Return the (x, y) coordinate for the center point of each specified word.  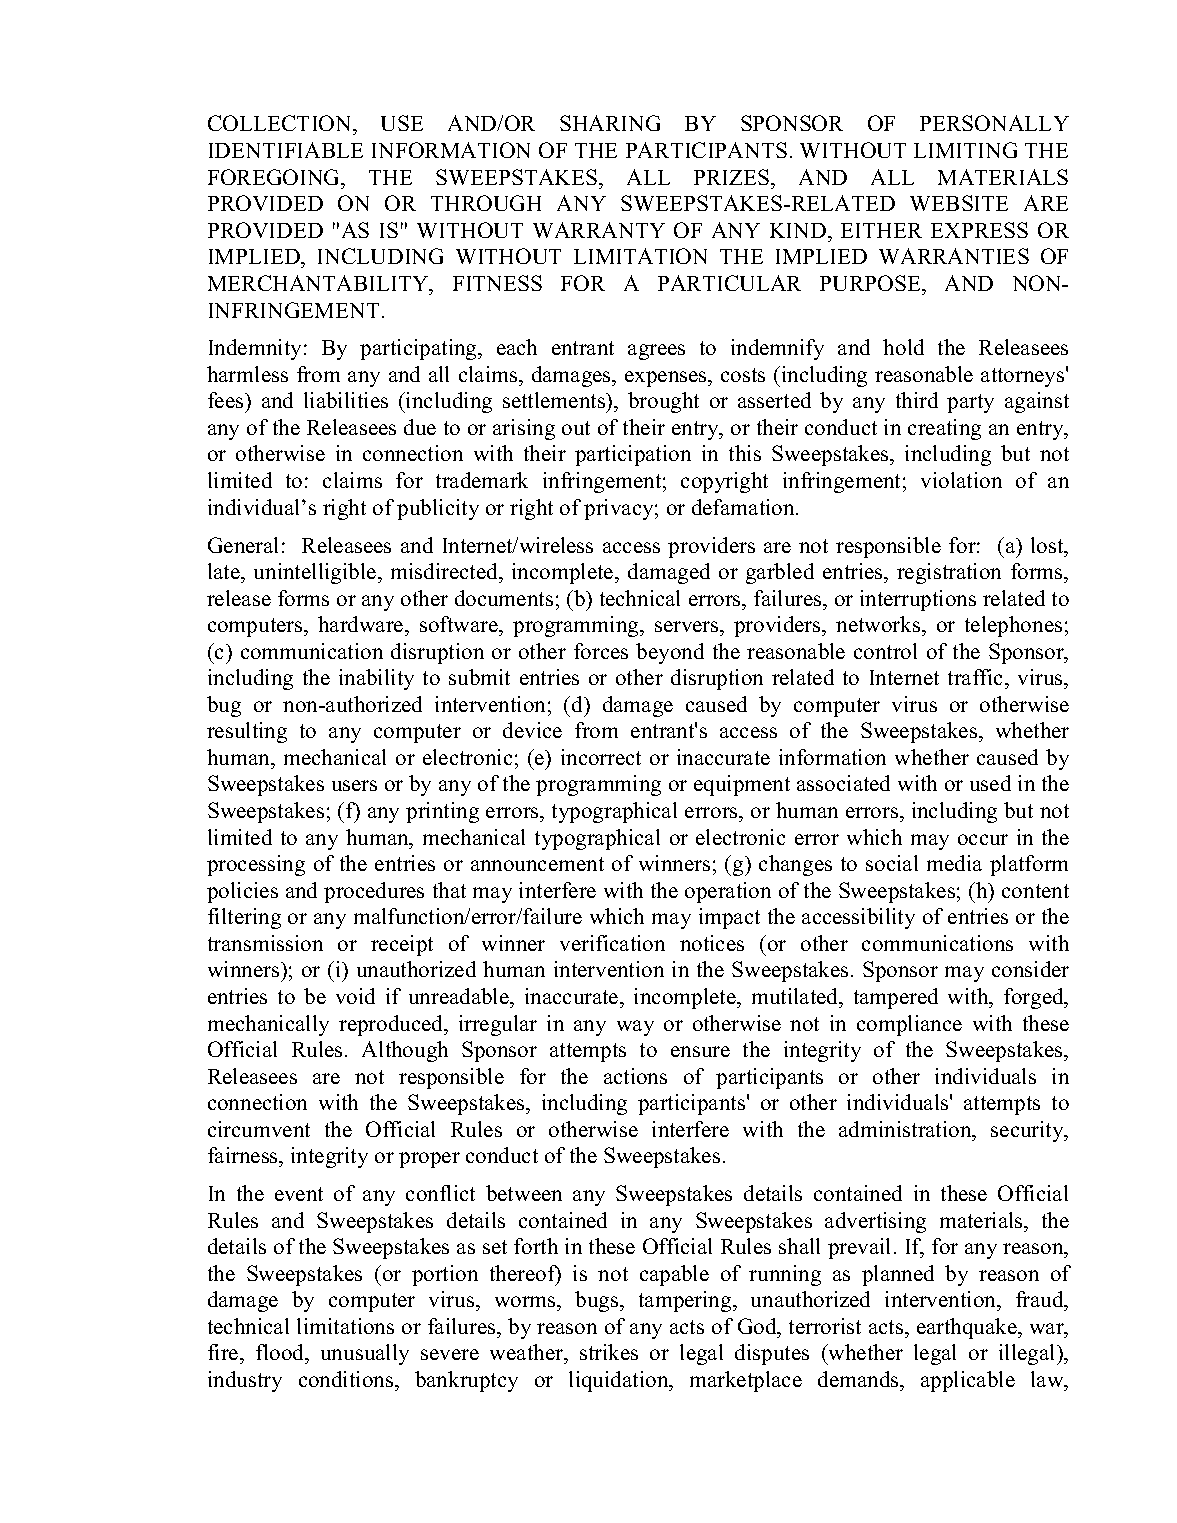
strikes (609, 1352)
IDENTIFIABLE (286, 150)
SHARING (610, 123)
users (354, 785)
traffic (977, 679)
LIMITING (965, 150)
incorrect (601, 757)
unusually (365, 1354)
